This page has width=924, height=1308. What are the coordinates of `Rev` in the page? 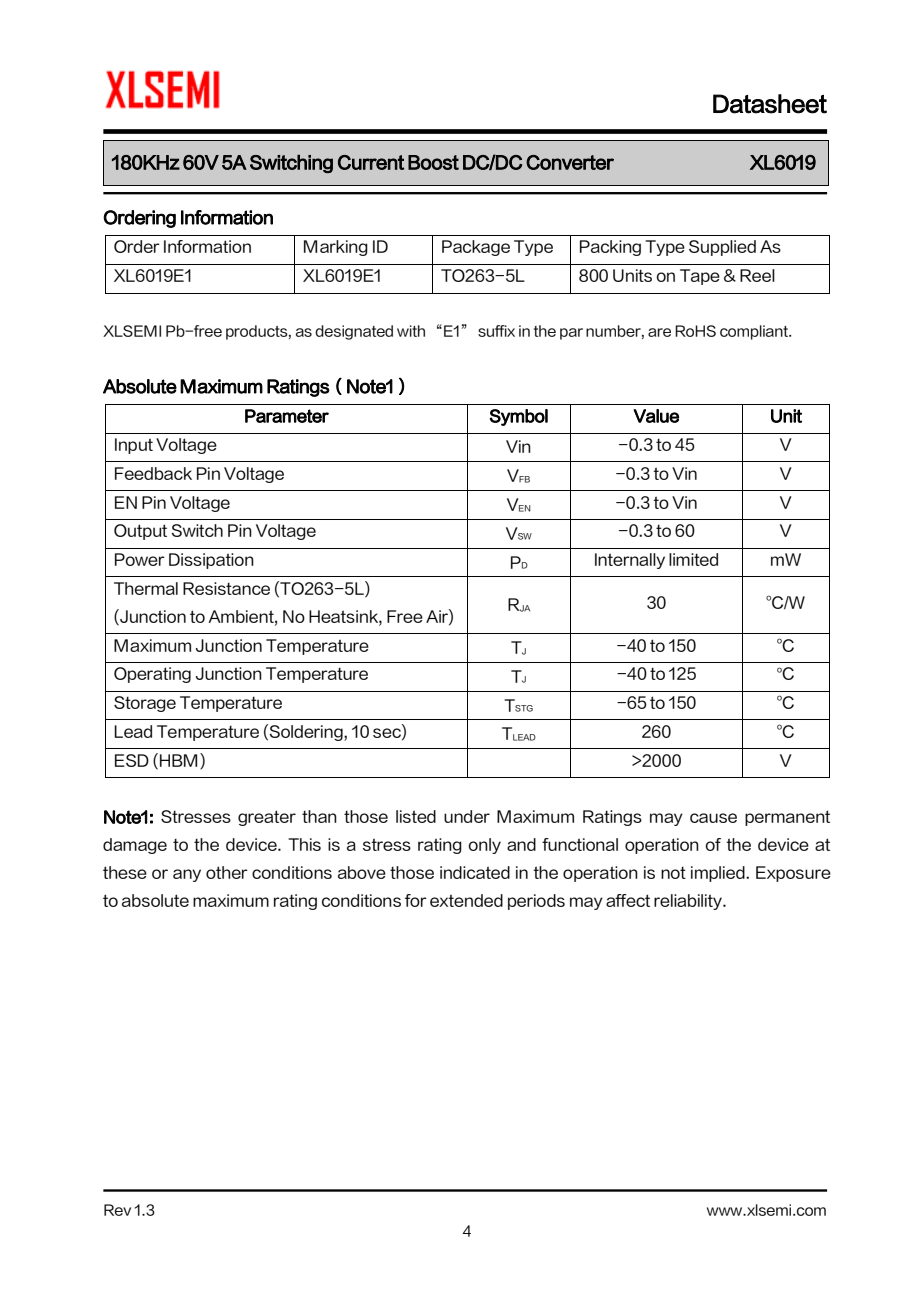 It's located at (117, 1210).
